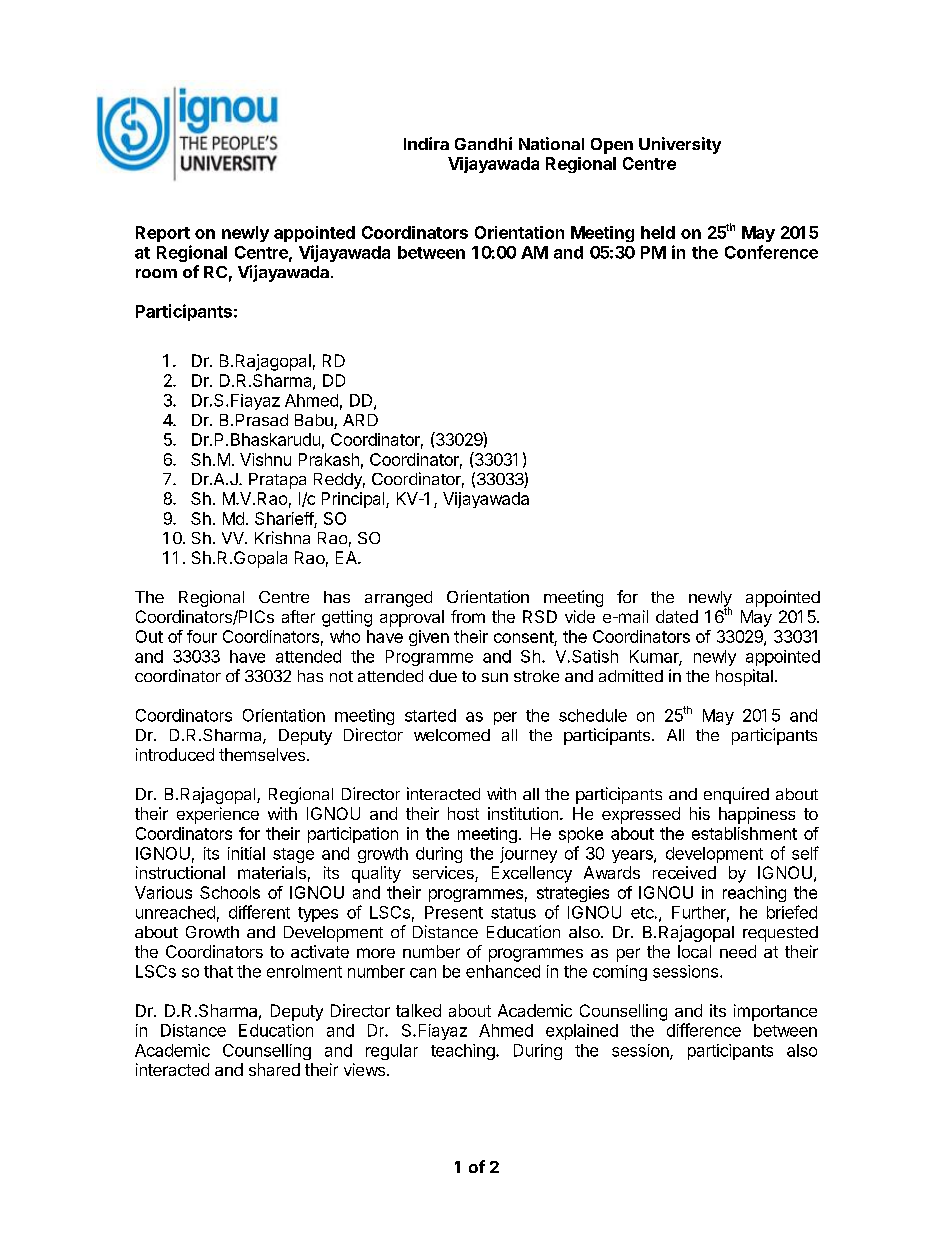  I want to click on host, so click(463, 813).
